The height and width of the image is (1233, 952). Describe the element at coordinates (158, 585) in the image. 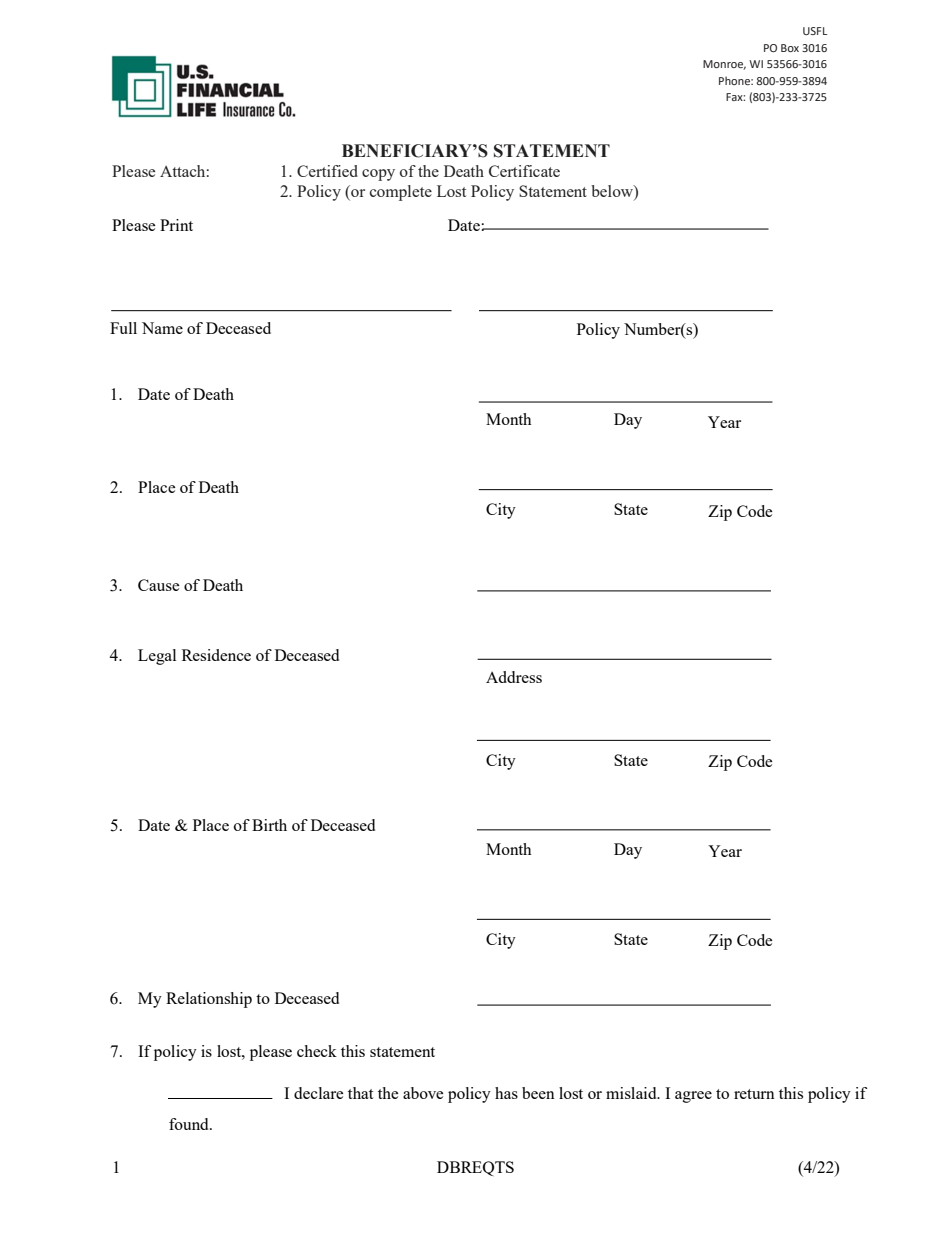

I see `Cause` at that location.
